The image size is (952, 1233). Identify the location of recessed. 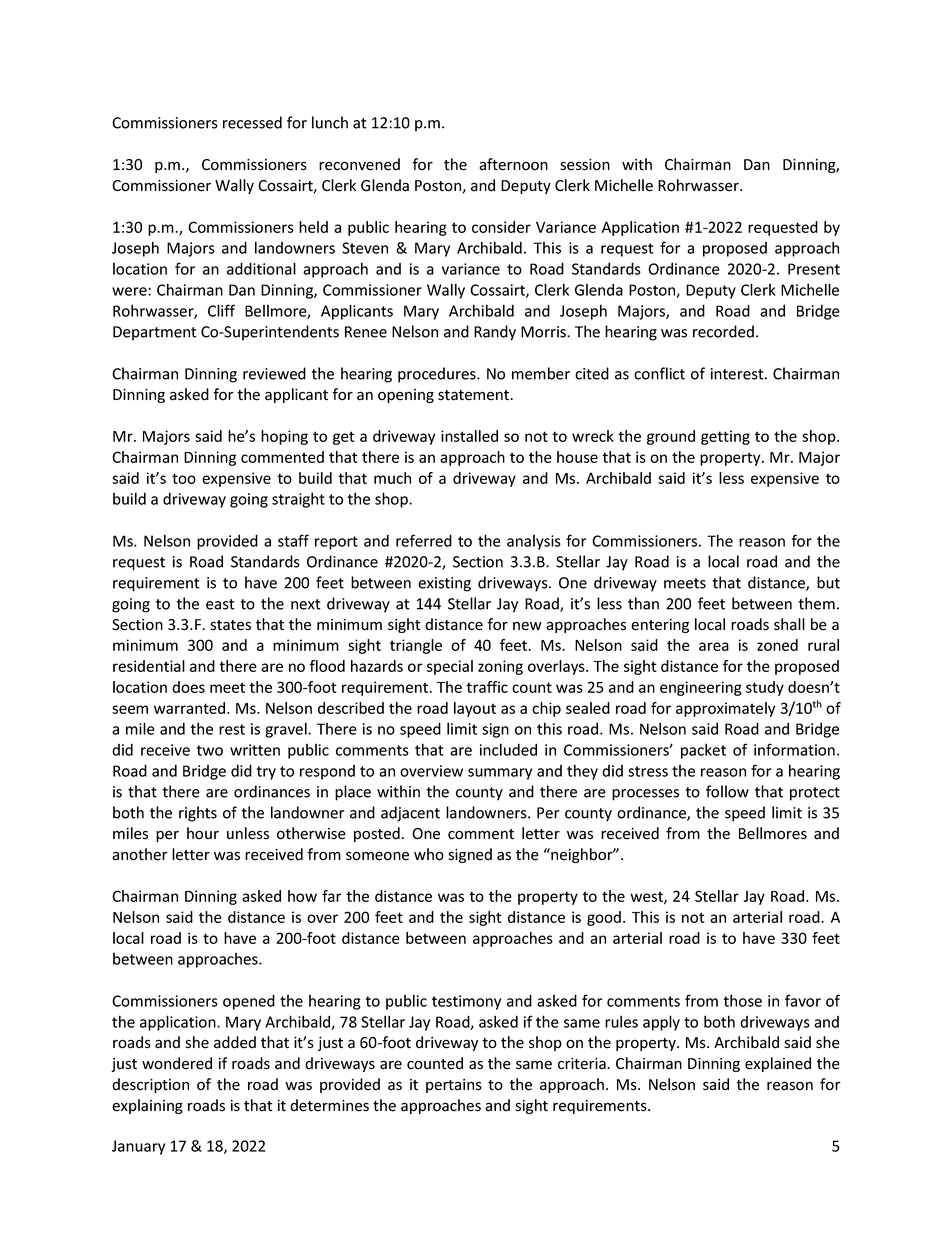
(252, 122).
